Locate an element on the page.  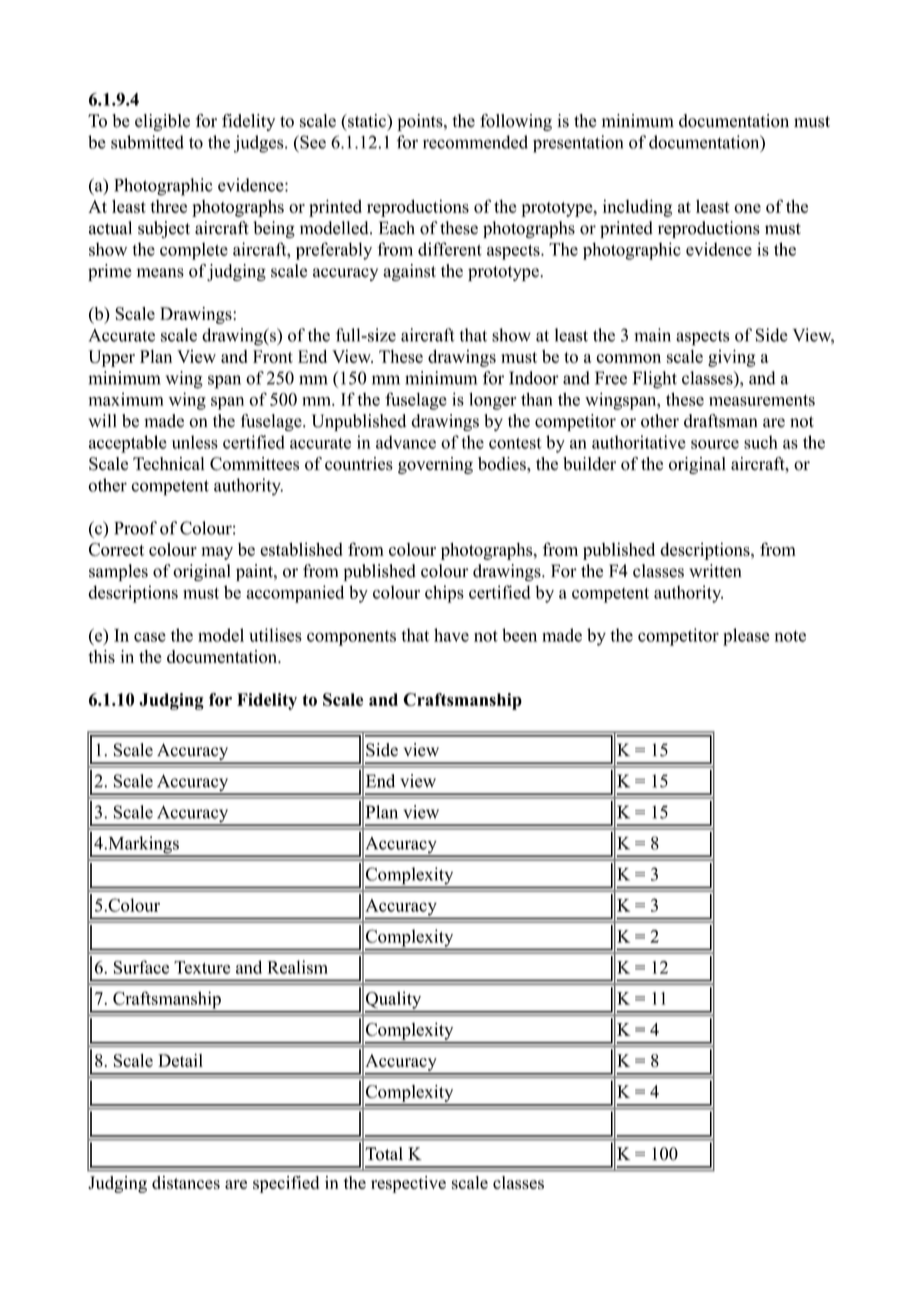
including is located at coordinates (637, 208).
